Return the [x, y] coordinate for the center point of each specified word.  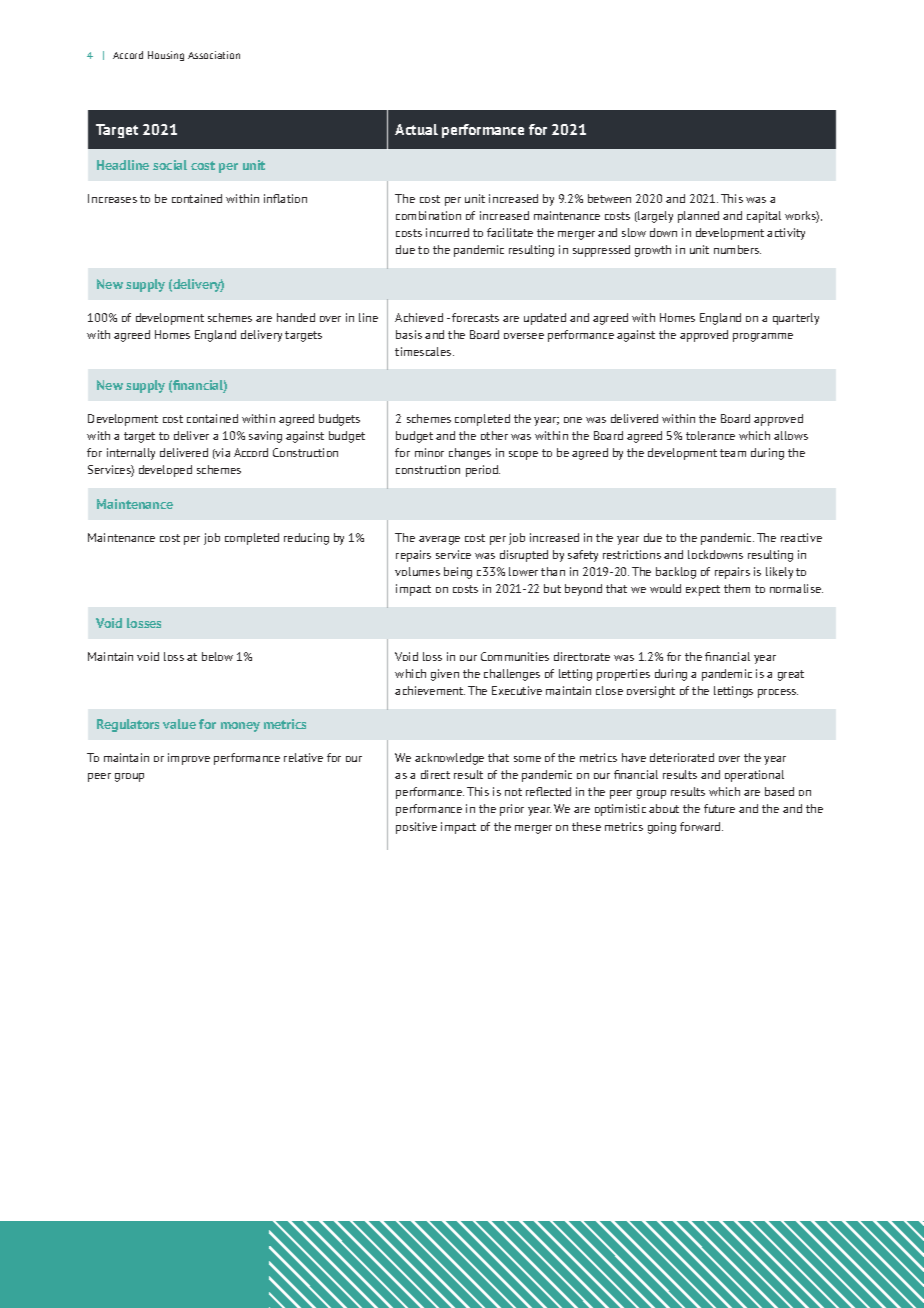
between [609, 198]
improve [189, 759]
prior [512, 810]
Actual [416, 129]
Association [214, 55]
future [719, 808]
